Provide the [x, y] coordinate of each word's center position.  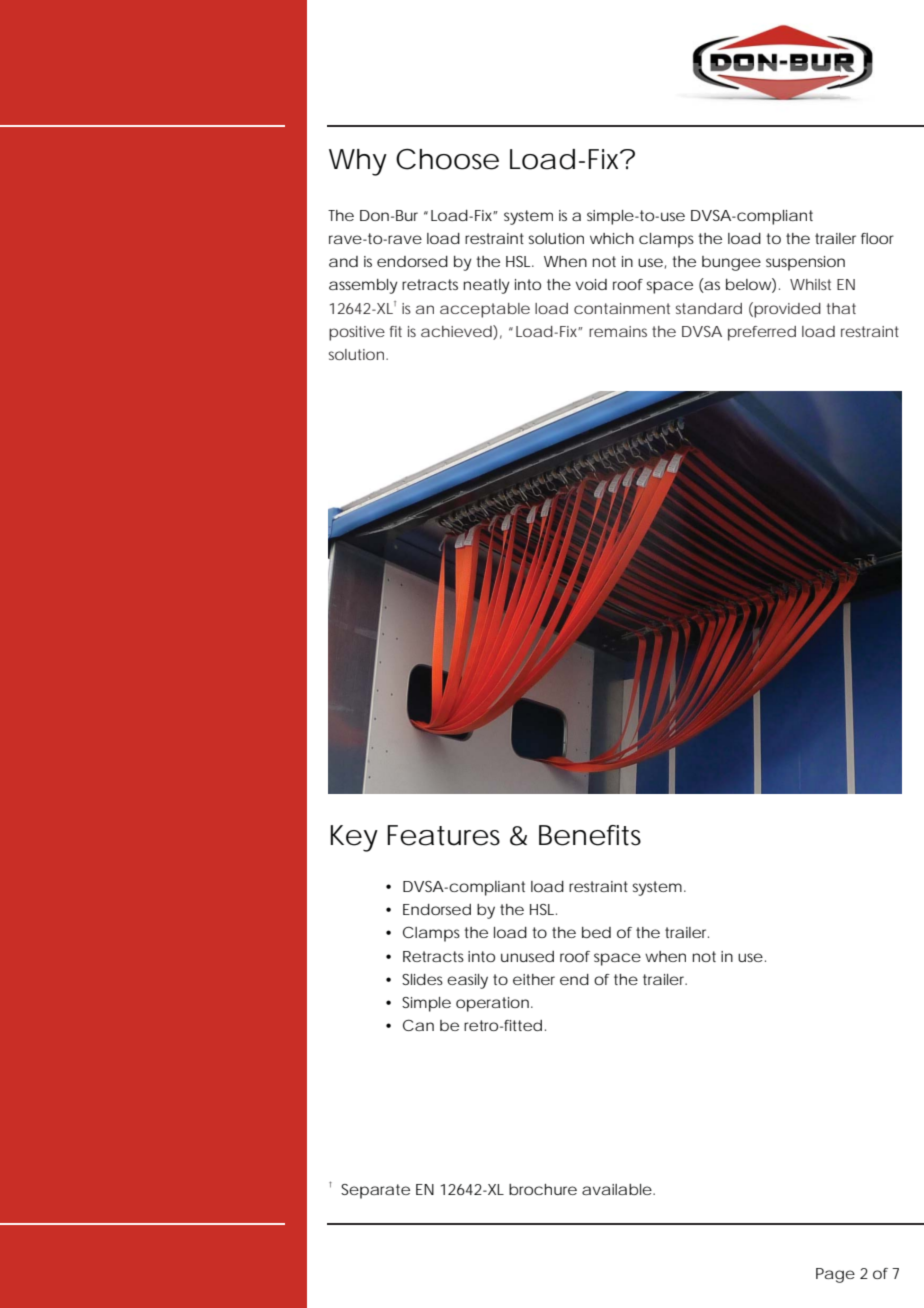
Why [358, 162]
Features [443, 835]
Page [835, 1275]
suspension [805, 263]
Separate [375, 1191]
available [617, 1189]
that [841, 308]
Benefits [590, 835]
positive [357, 333]
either [534, 979]
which [612, 238]
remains [618, 331]
